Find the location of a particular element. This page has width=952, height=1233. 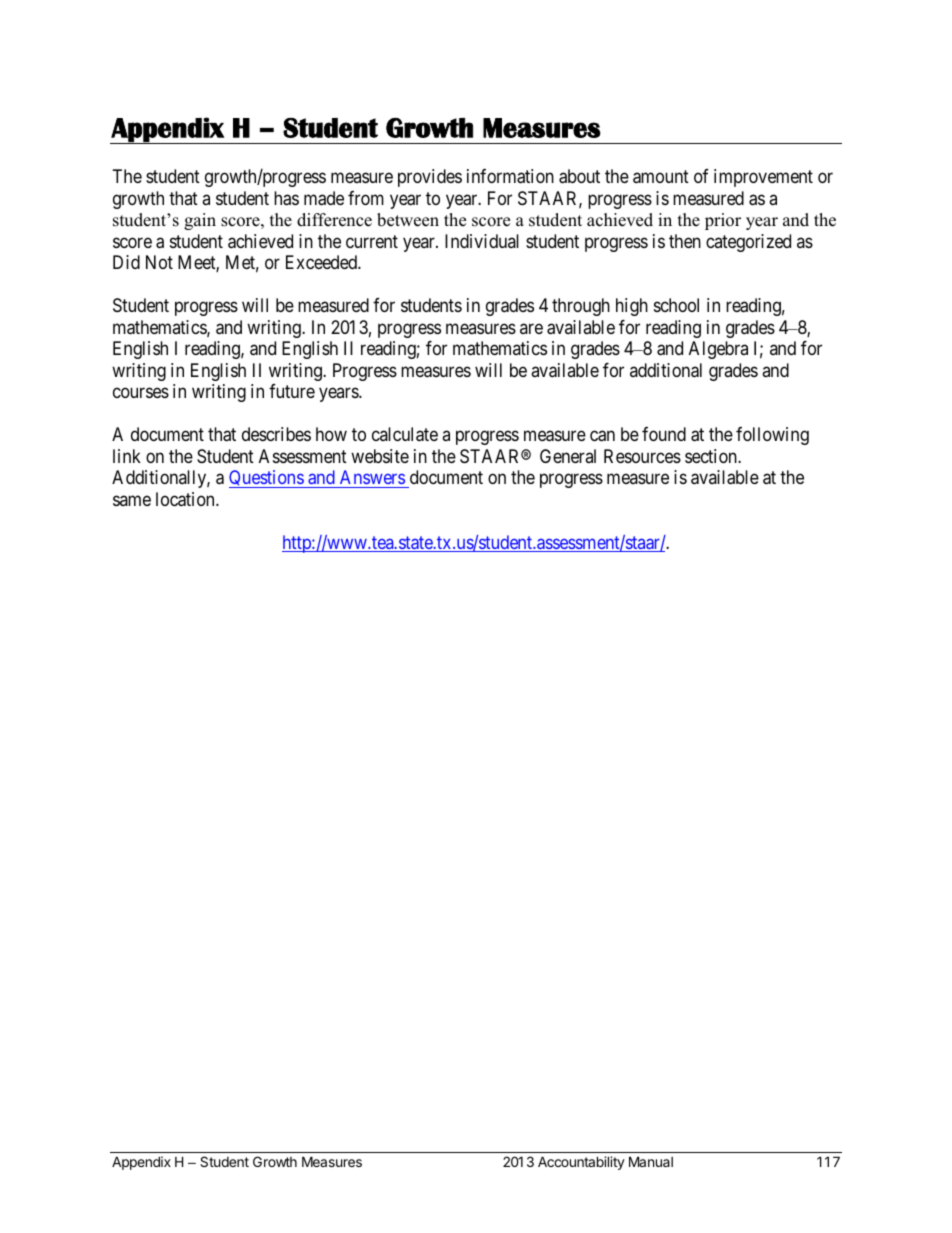

Answers is located at coordinates (372, 477).
